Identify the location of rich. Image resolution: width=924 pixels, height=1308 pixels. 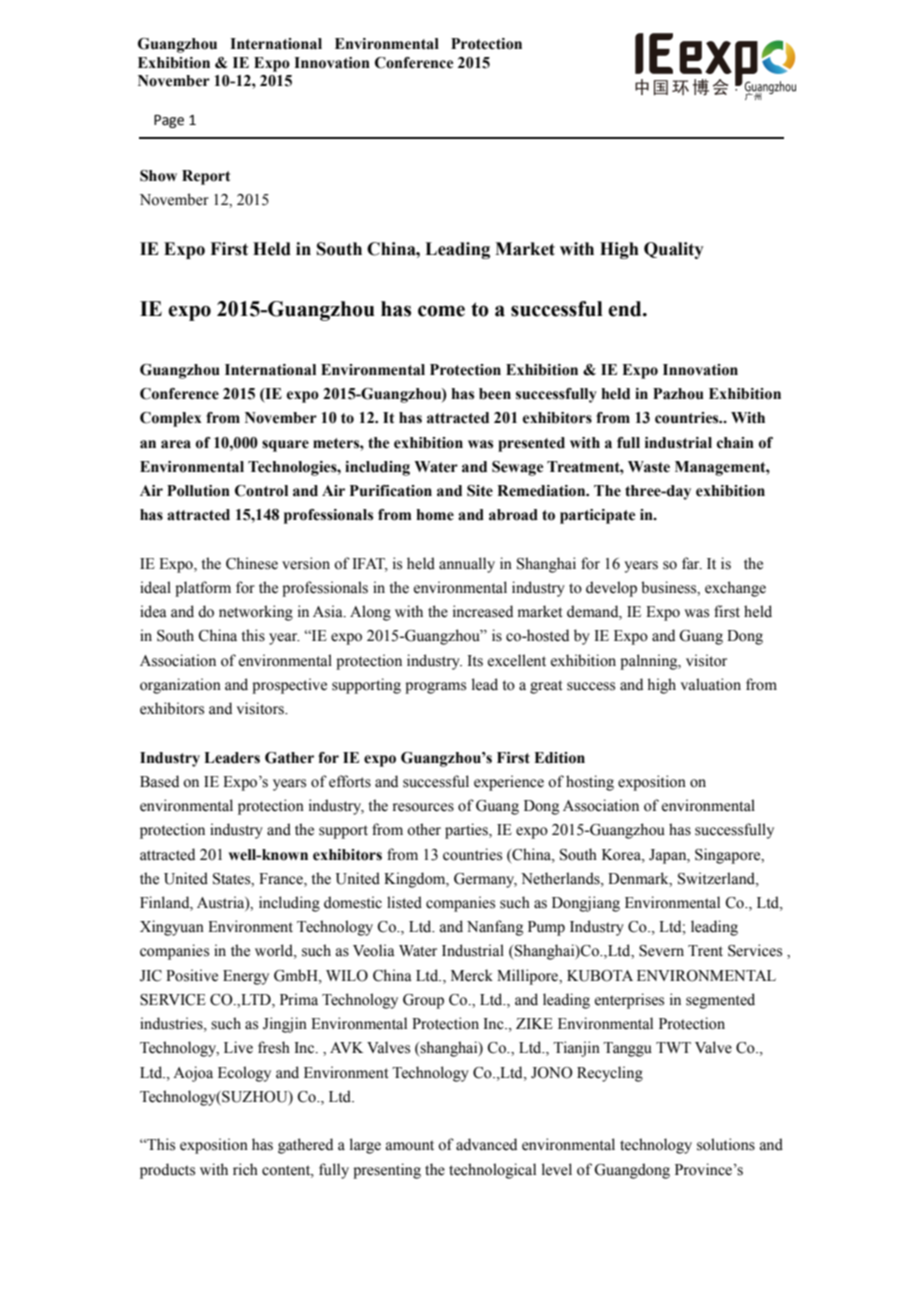
(245, 1169).
